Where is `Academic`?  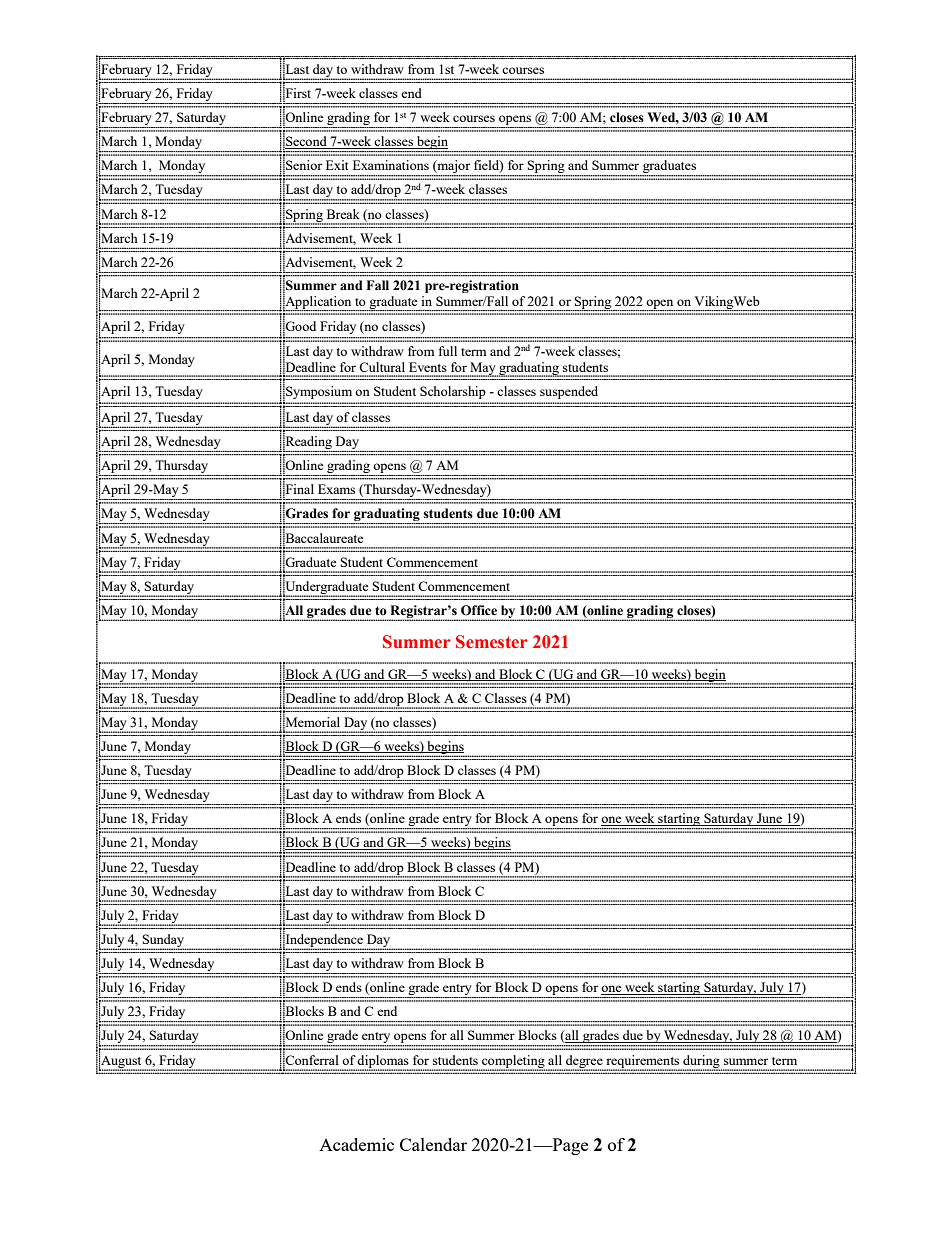 Academic is located at coordinates (356, 1144).
